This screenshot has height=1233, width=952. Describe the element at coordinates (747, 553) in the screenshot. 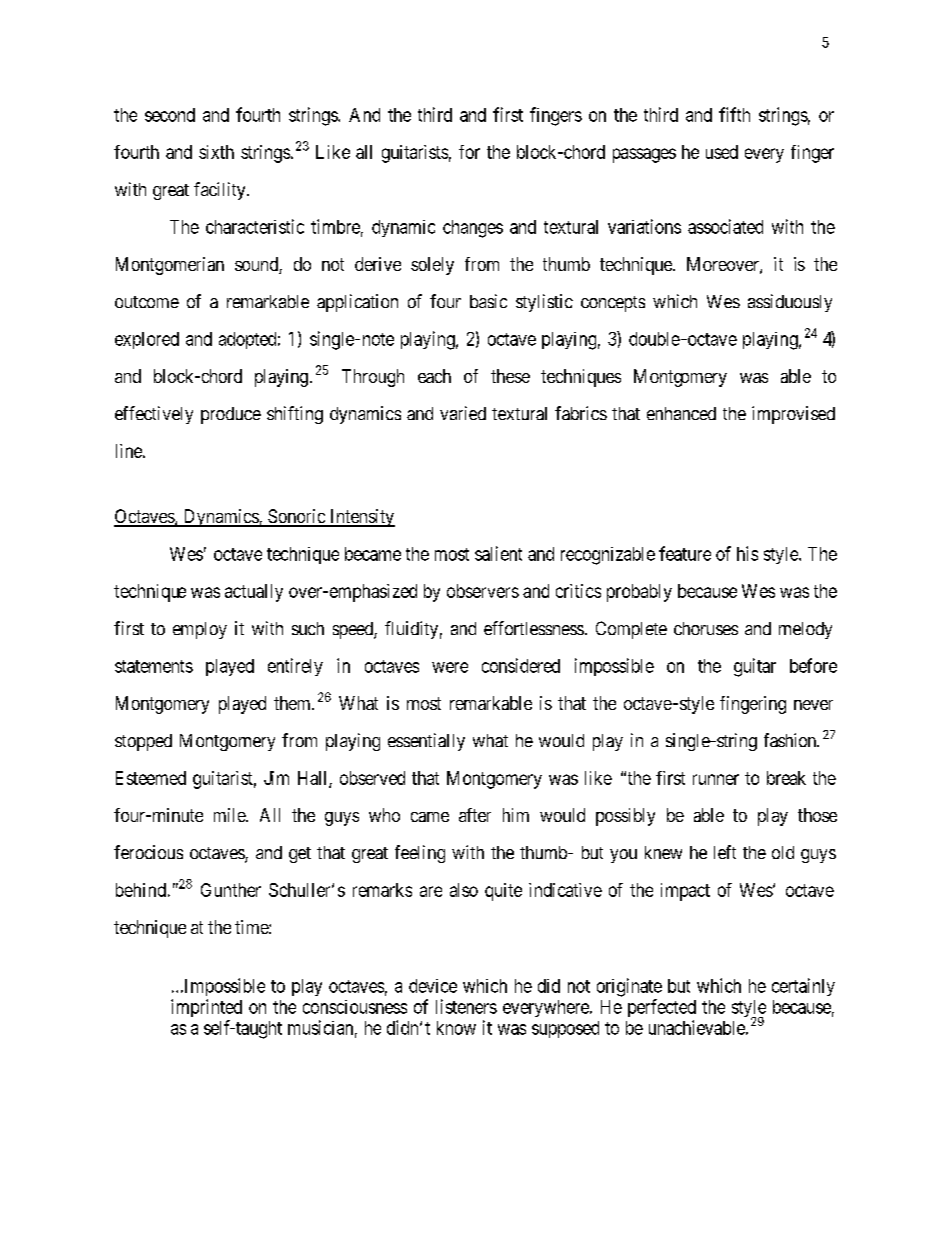

I see `his` at that location.
